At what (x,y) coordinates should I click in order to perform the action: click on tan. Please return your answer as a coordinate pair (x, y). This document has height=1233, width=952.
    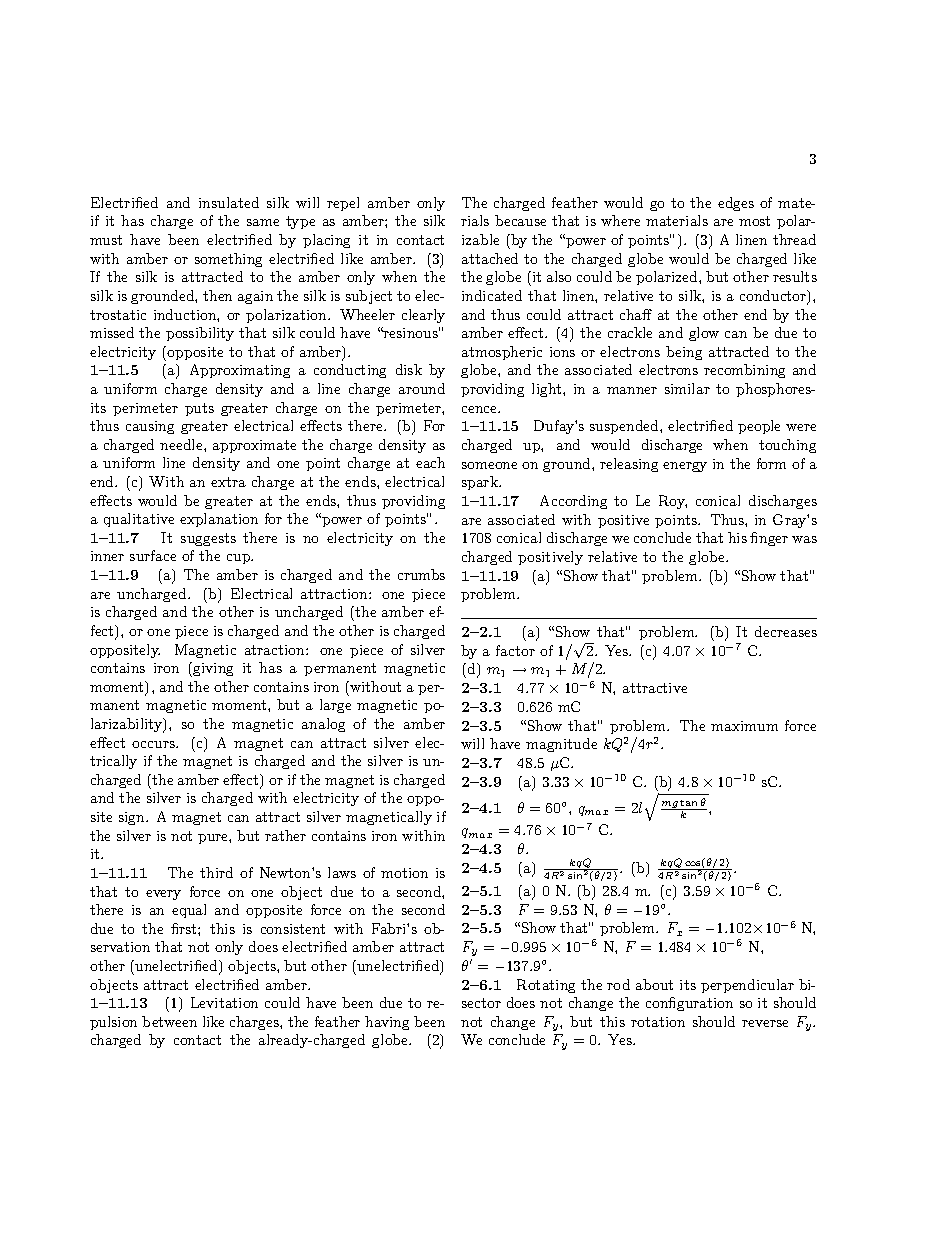
    Looking at the image, I should click on (688, 803).
